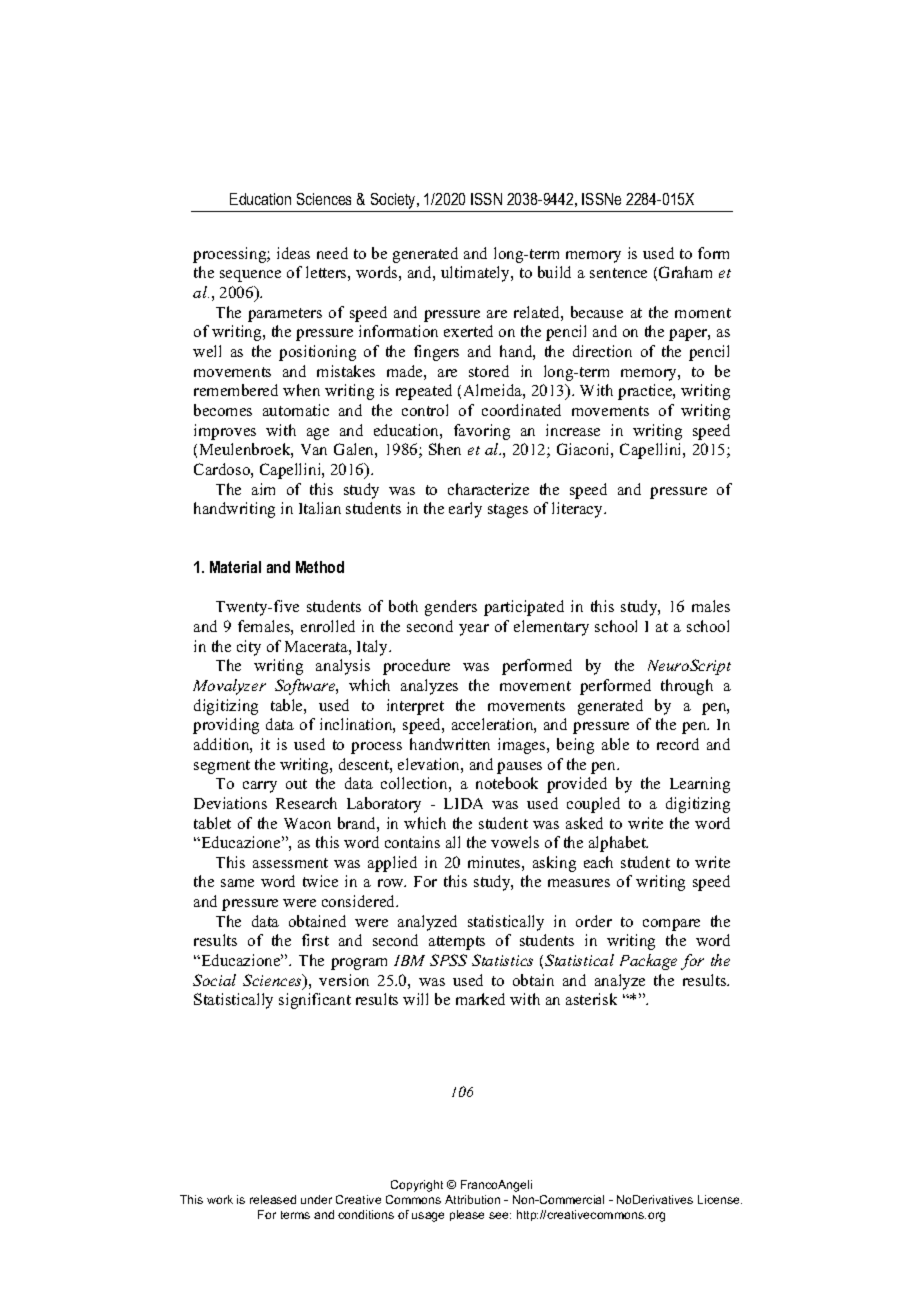  Describe the element at coordinates (394, 201) in the screenshot. I see `Society` at that location.
